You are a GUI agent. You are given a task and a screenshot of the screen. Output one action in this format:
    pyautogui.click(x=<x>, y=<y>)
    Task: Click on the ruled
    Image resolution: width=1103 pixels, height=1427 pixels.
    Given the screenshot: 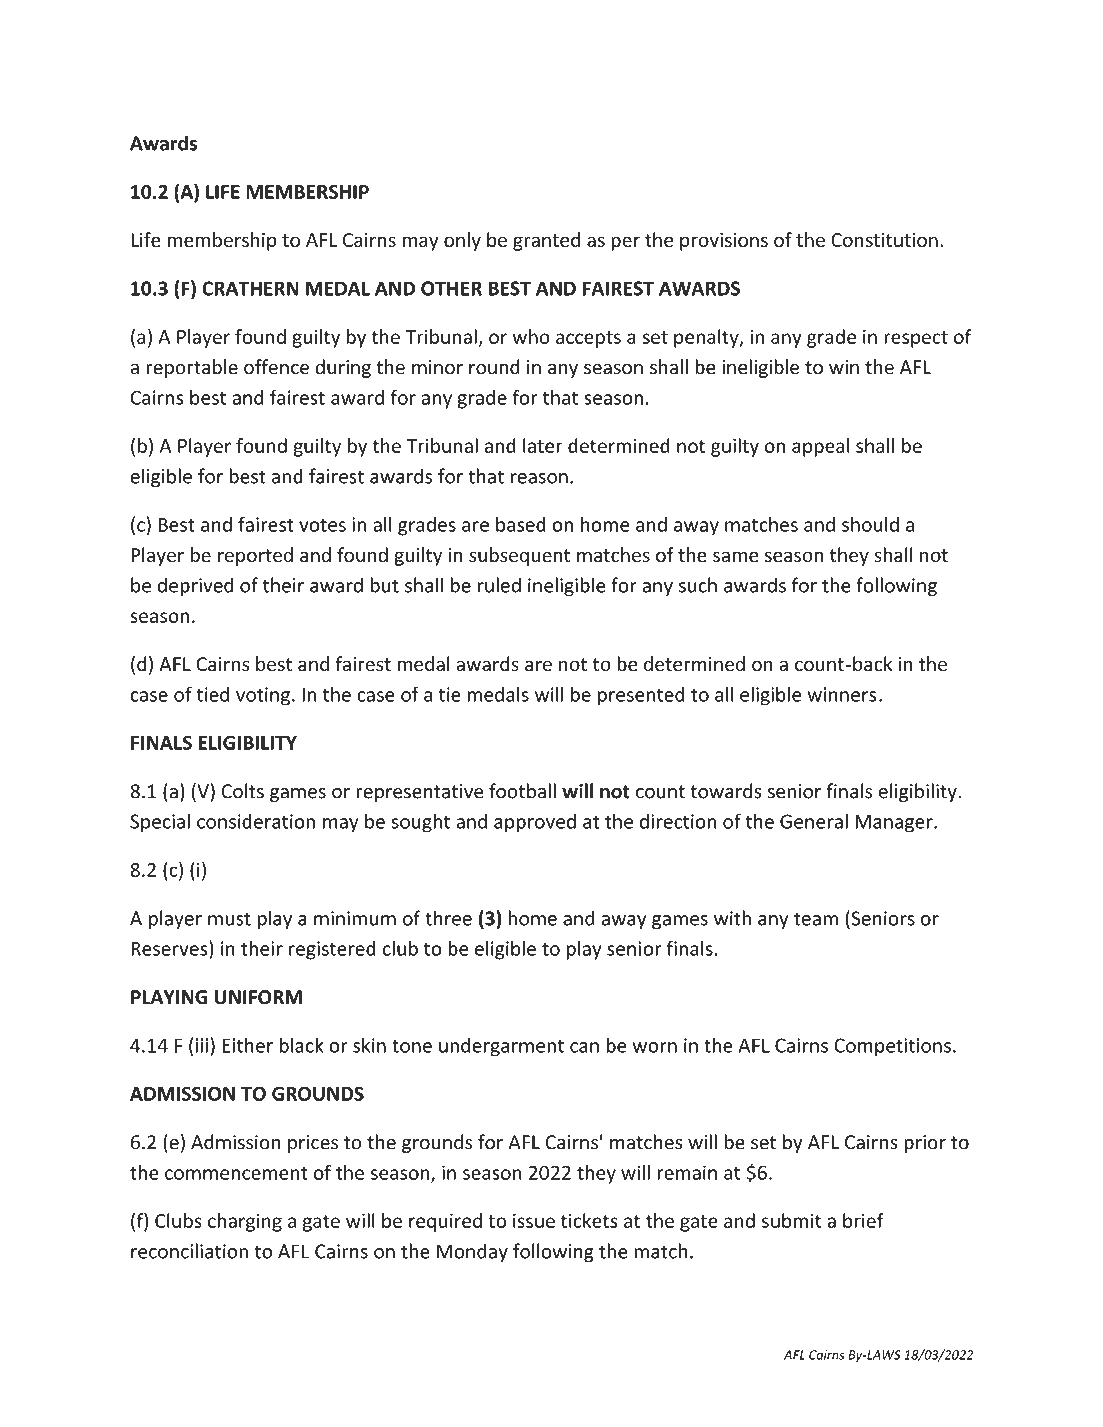 What is the action you would take?
    pyautogui.click(x=499, y=585)
